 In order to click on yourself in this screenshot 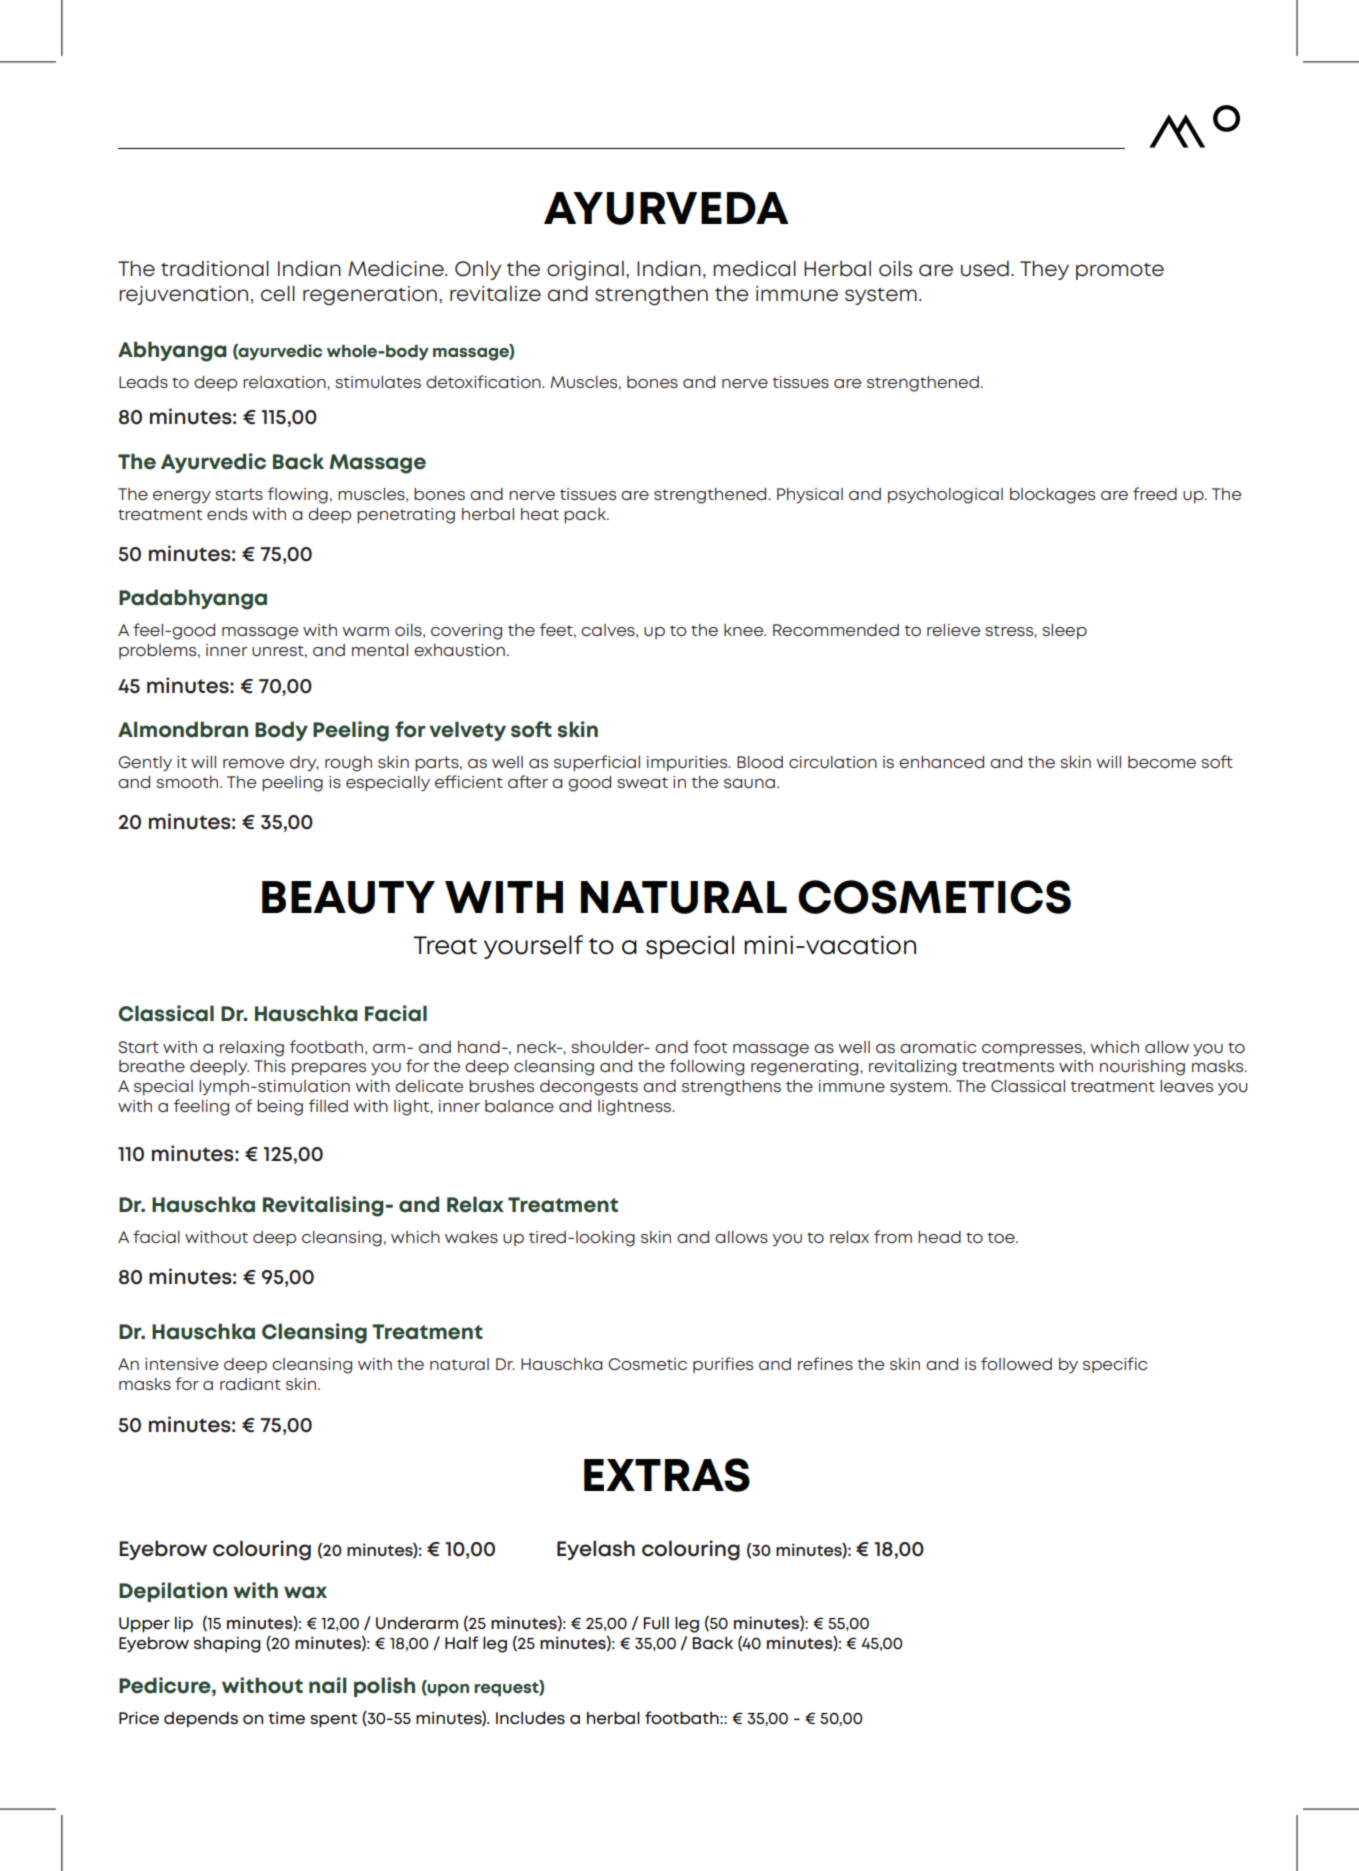, I will do `click(533, 947)`.
